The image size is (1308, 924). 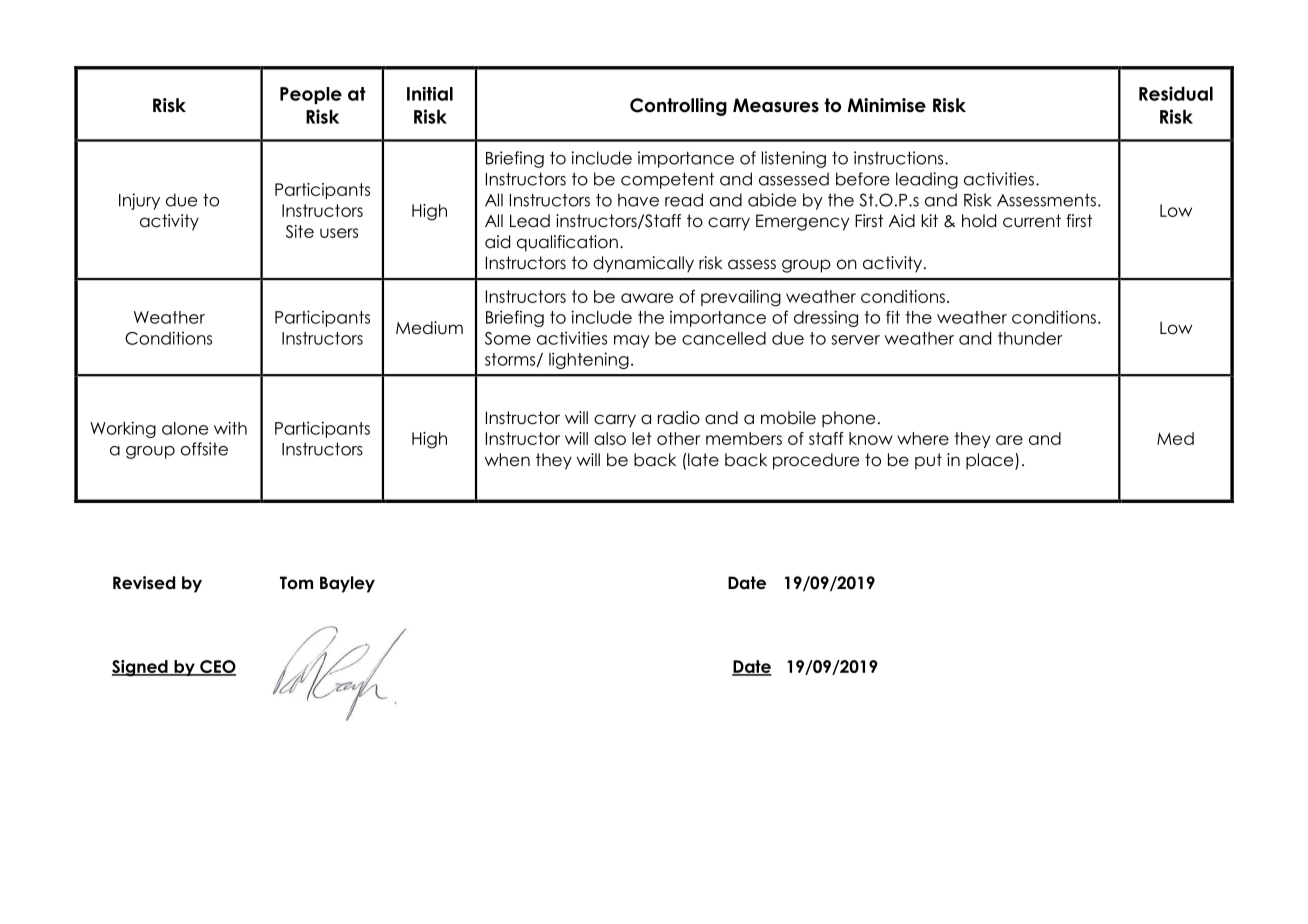 I want to click on server, so click(x=855, y=340).
